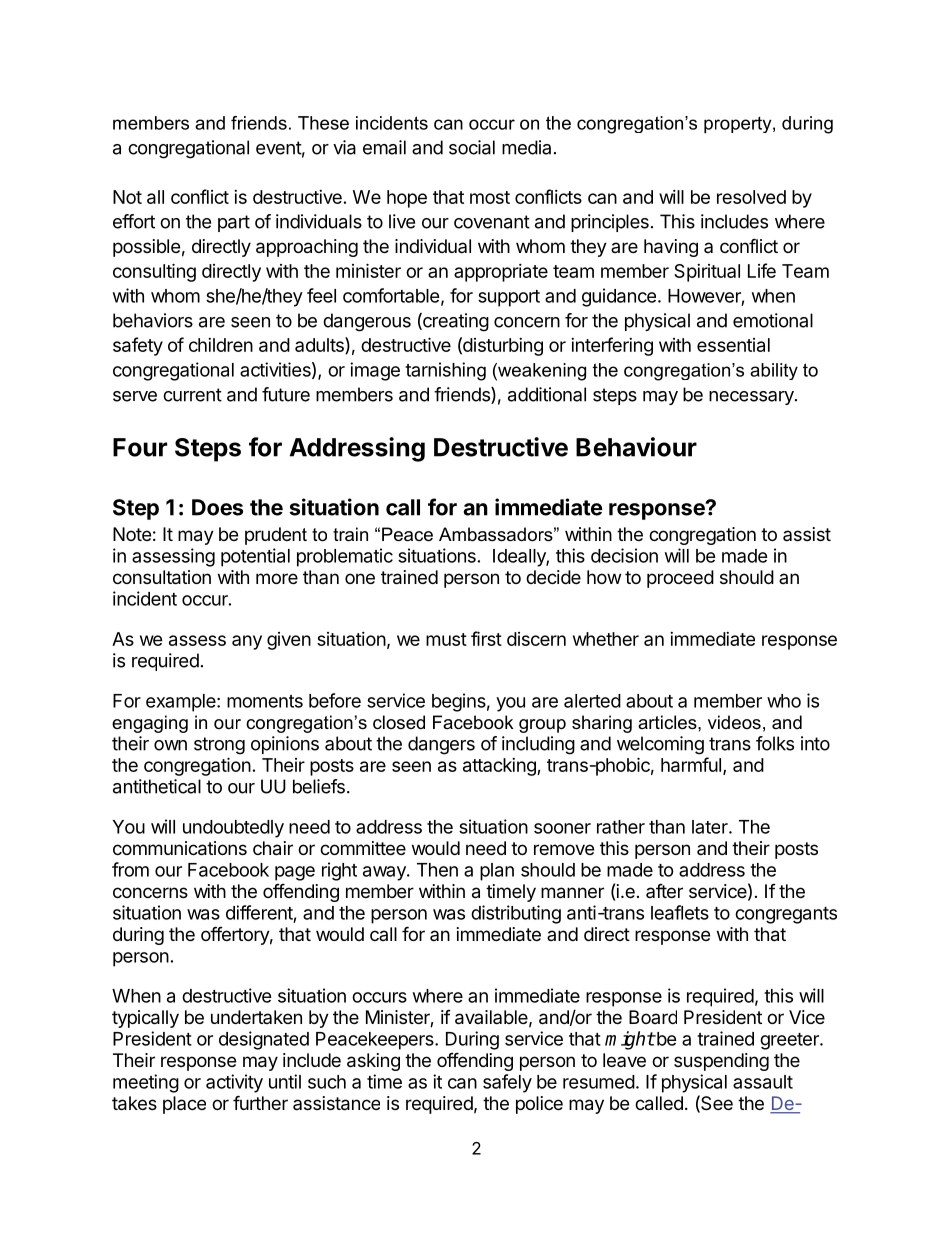  Describe the element at coordinates (751, 197) in the document. I see `resolved` at that location.
